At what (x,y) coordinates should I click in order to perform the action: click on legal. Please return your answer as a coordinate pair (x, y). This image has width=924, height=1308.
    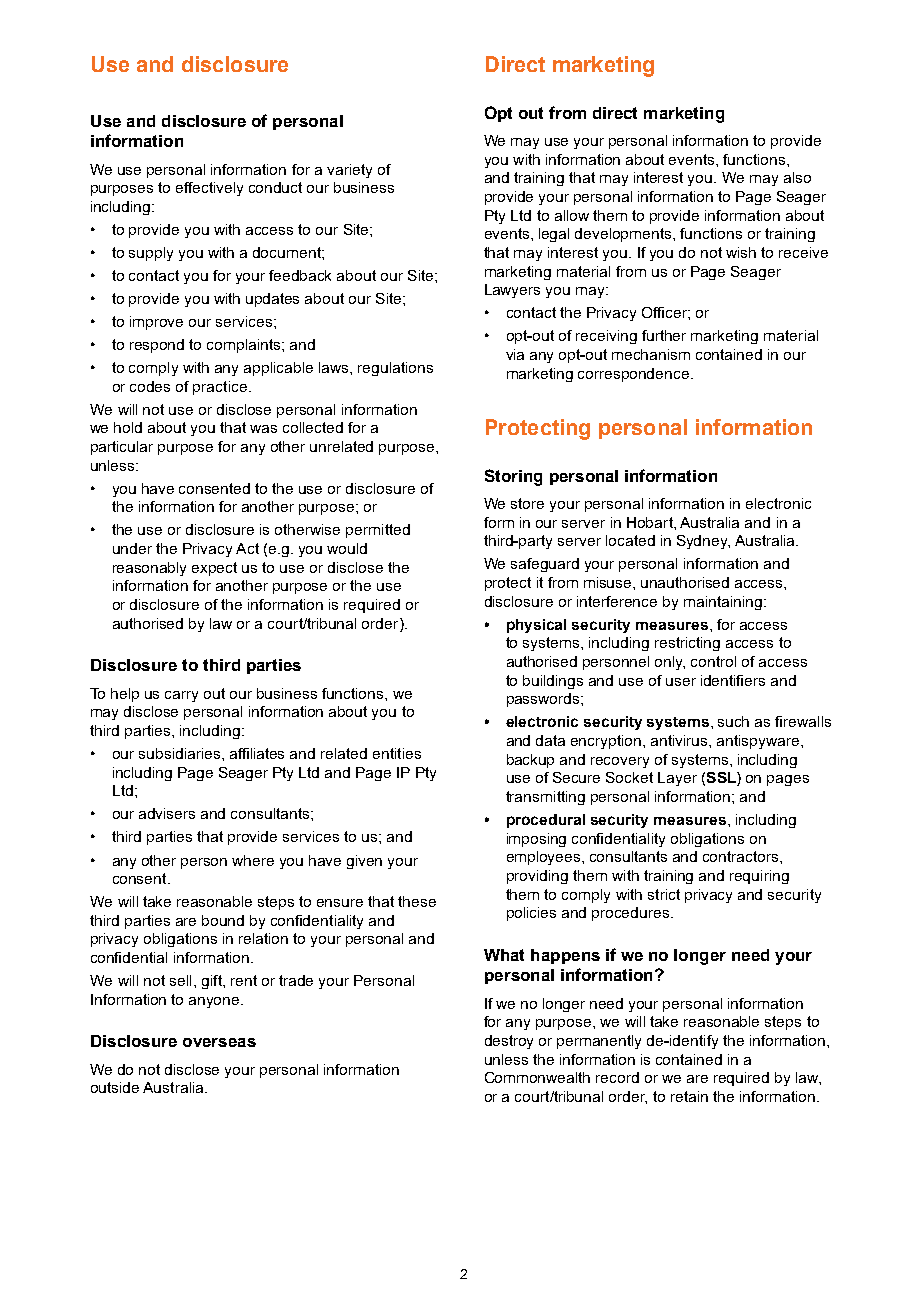
    Looking at the image, I should click on (554, 235).
